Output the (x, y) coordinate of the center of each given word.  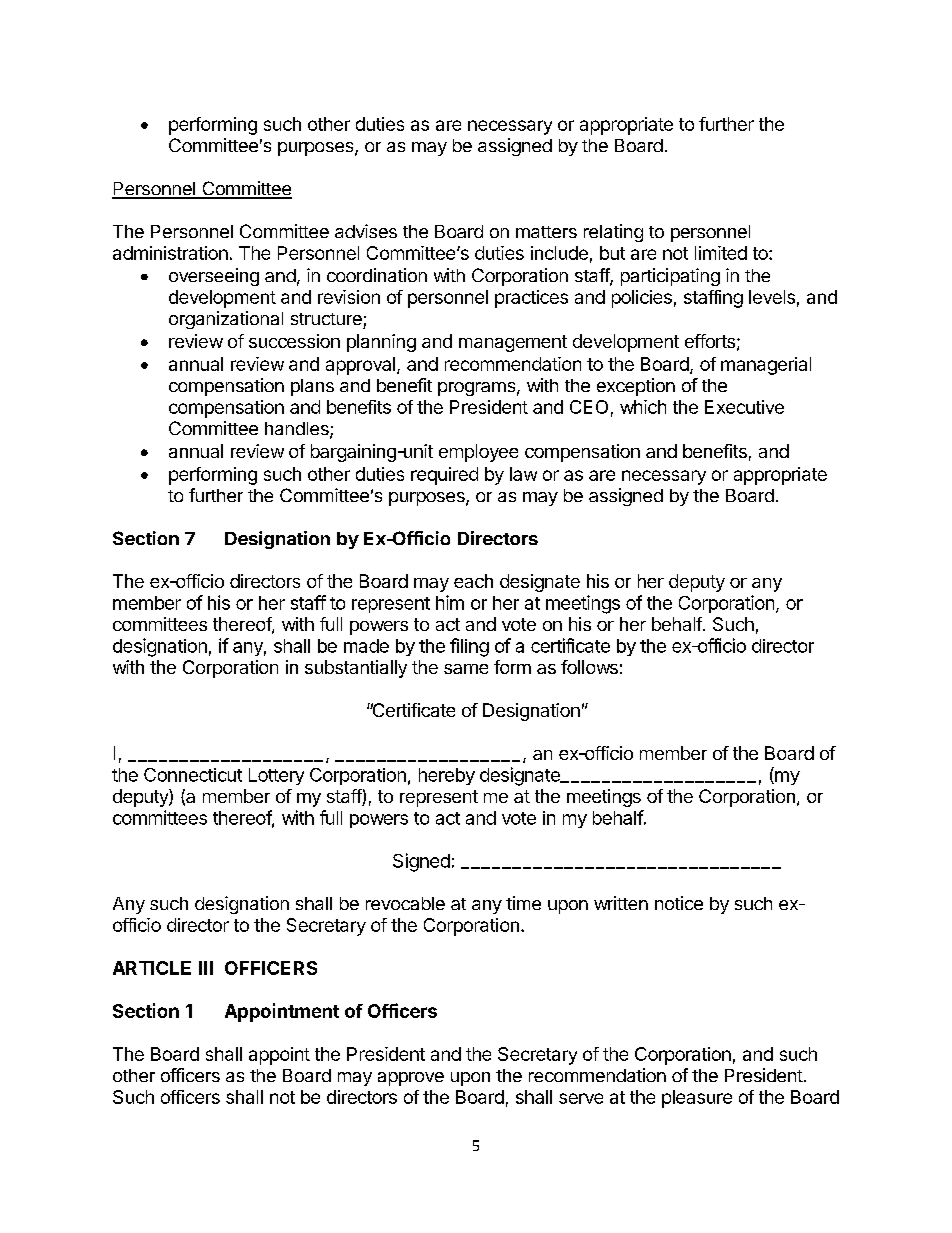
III (206, 968)
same (466, 669)
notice (679, 903)
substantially (356, 669)
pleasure (697, 1099)
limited (721, 253)
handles (298, 430)
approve (411, 1079)
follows (589, 667)
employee (478, 453)
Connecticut (193, 775)
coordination (377, 275)
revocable (405, 903)
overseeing (214, 277)
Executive (744, 407)
